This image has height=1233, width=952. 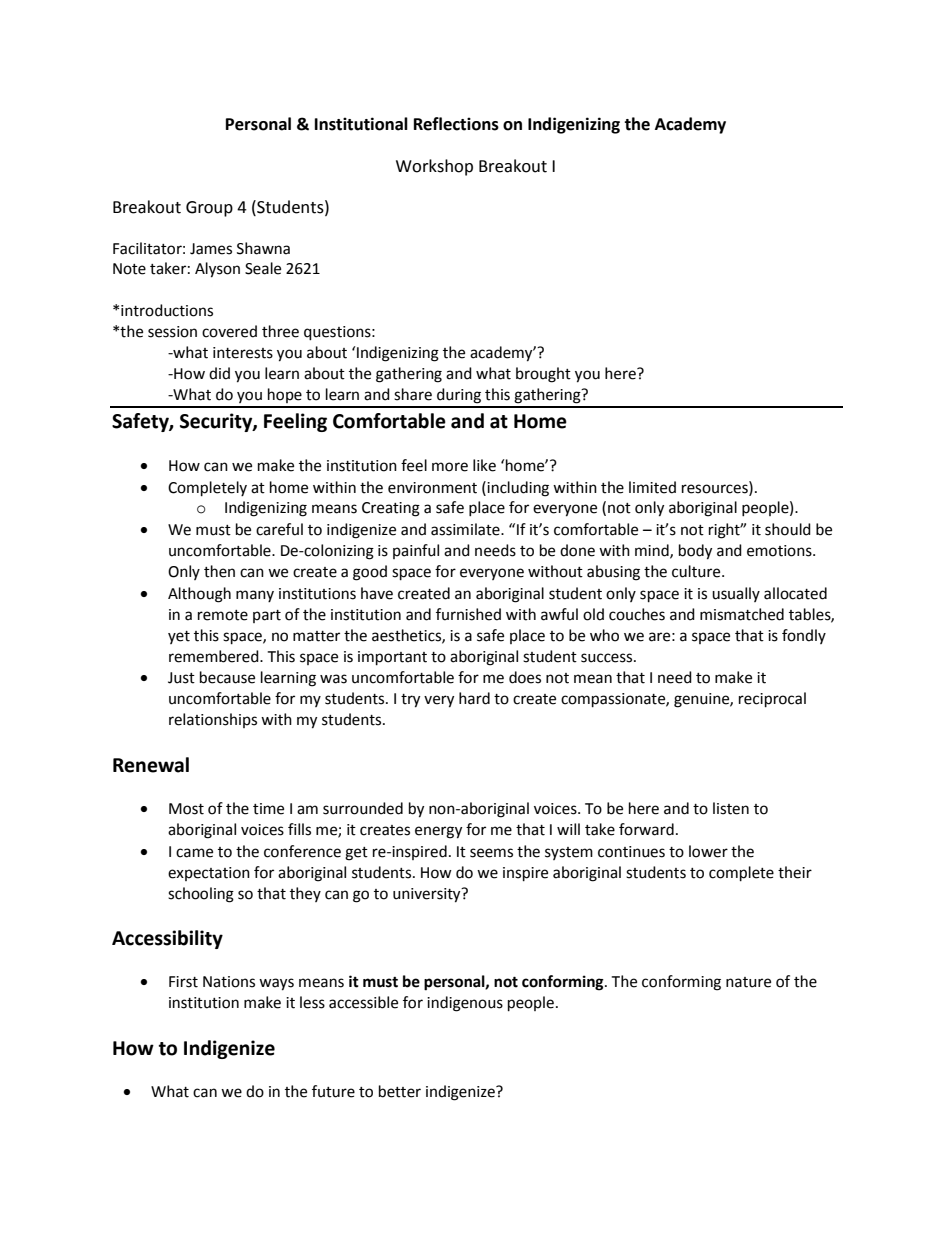 What do you see at coordinates (708, 851) in the image?
I see `lower` at bounding box center [708, 851].
